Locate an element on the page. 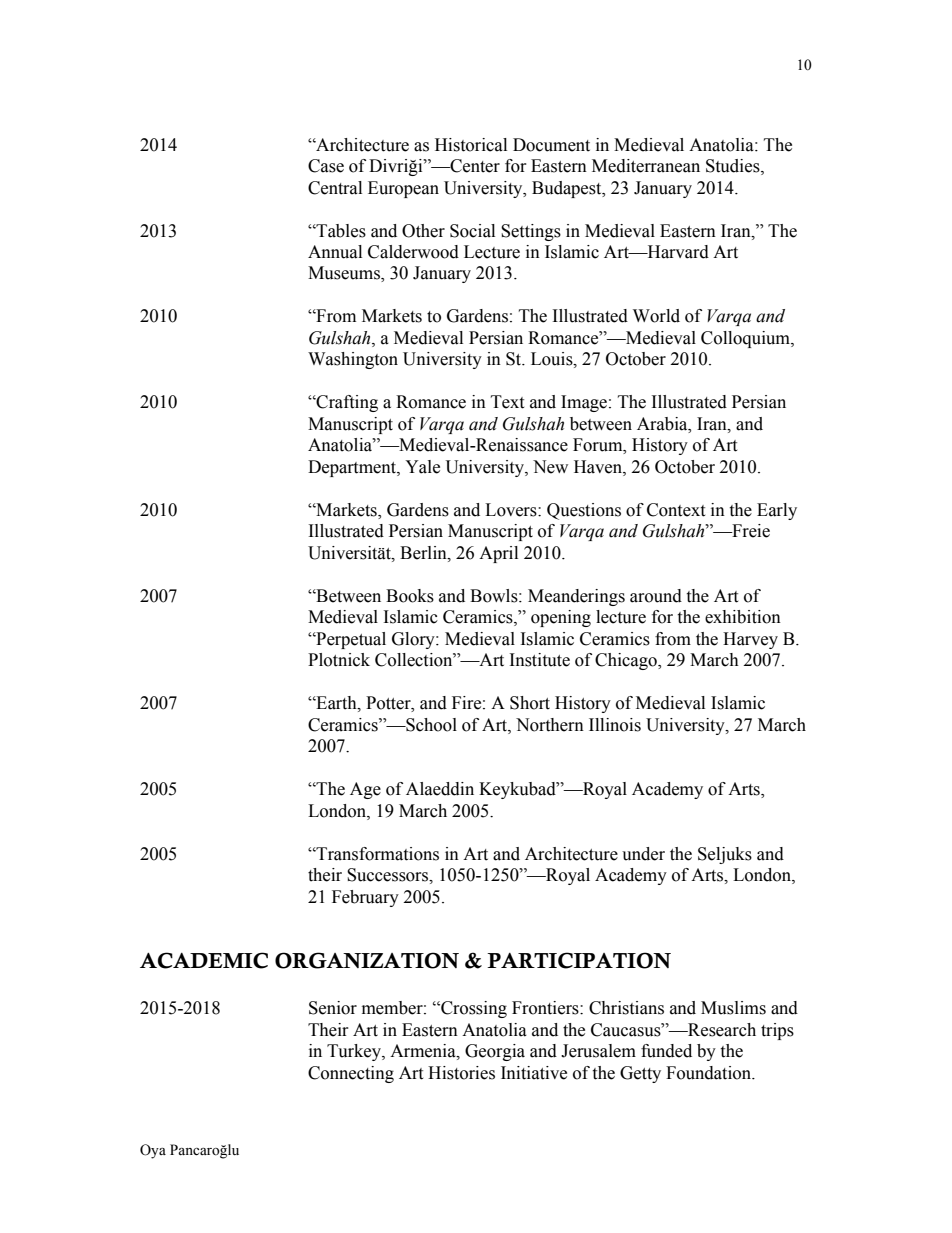 The image size is (952, 1233). Case is located at coordinates (326, 166).
